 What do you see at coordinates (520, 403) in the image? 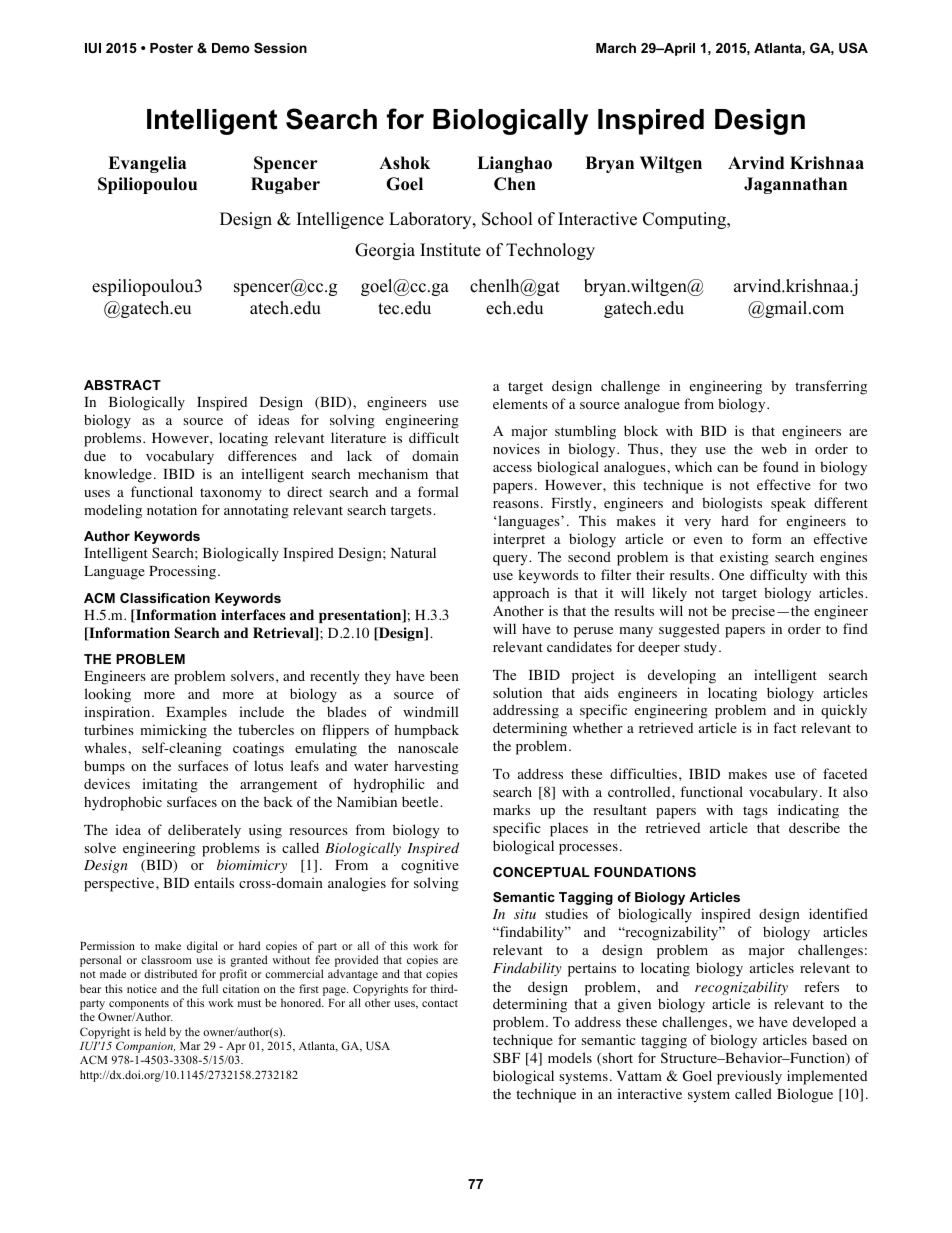
I see `elements` at bounding box center [520, 403].
